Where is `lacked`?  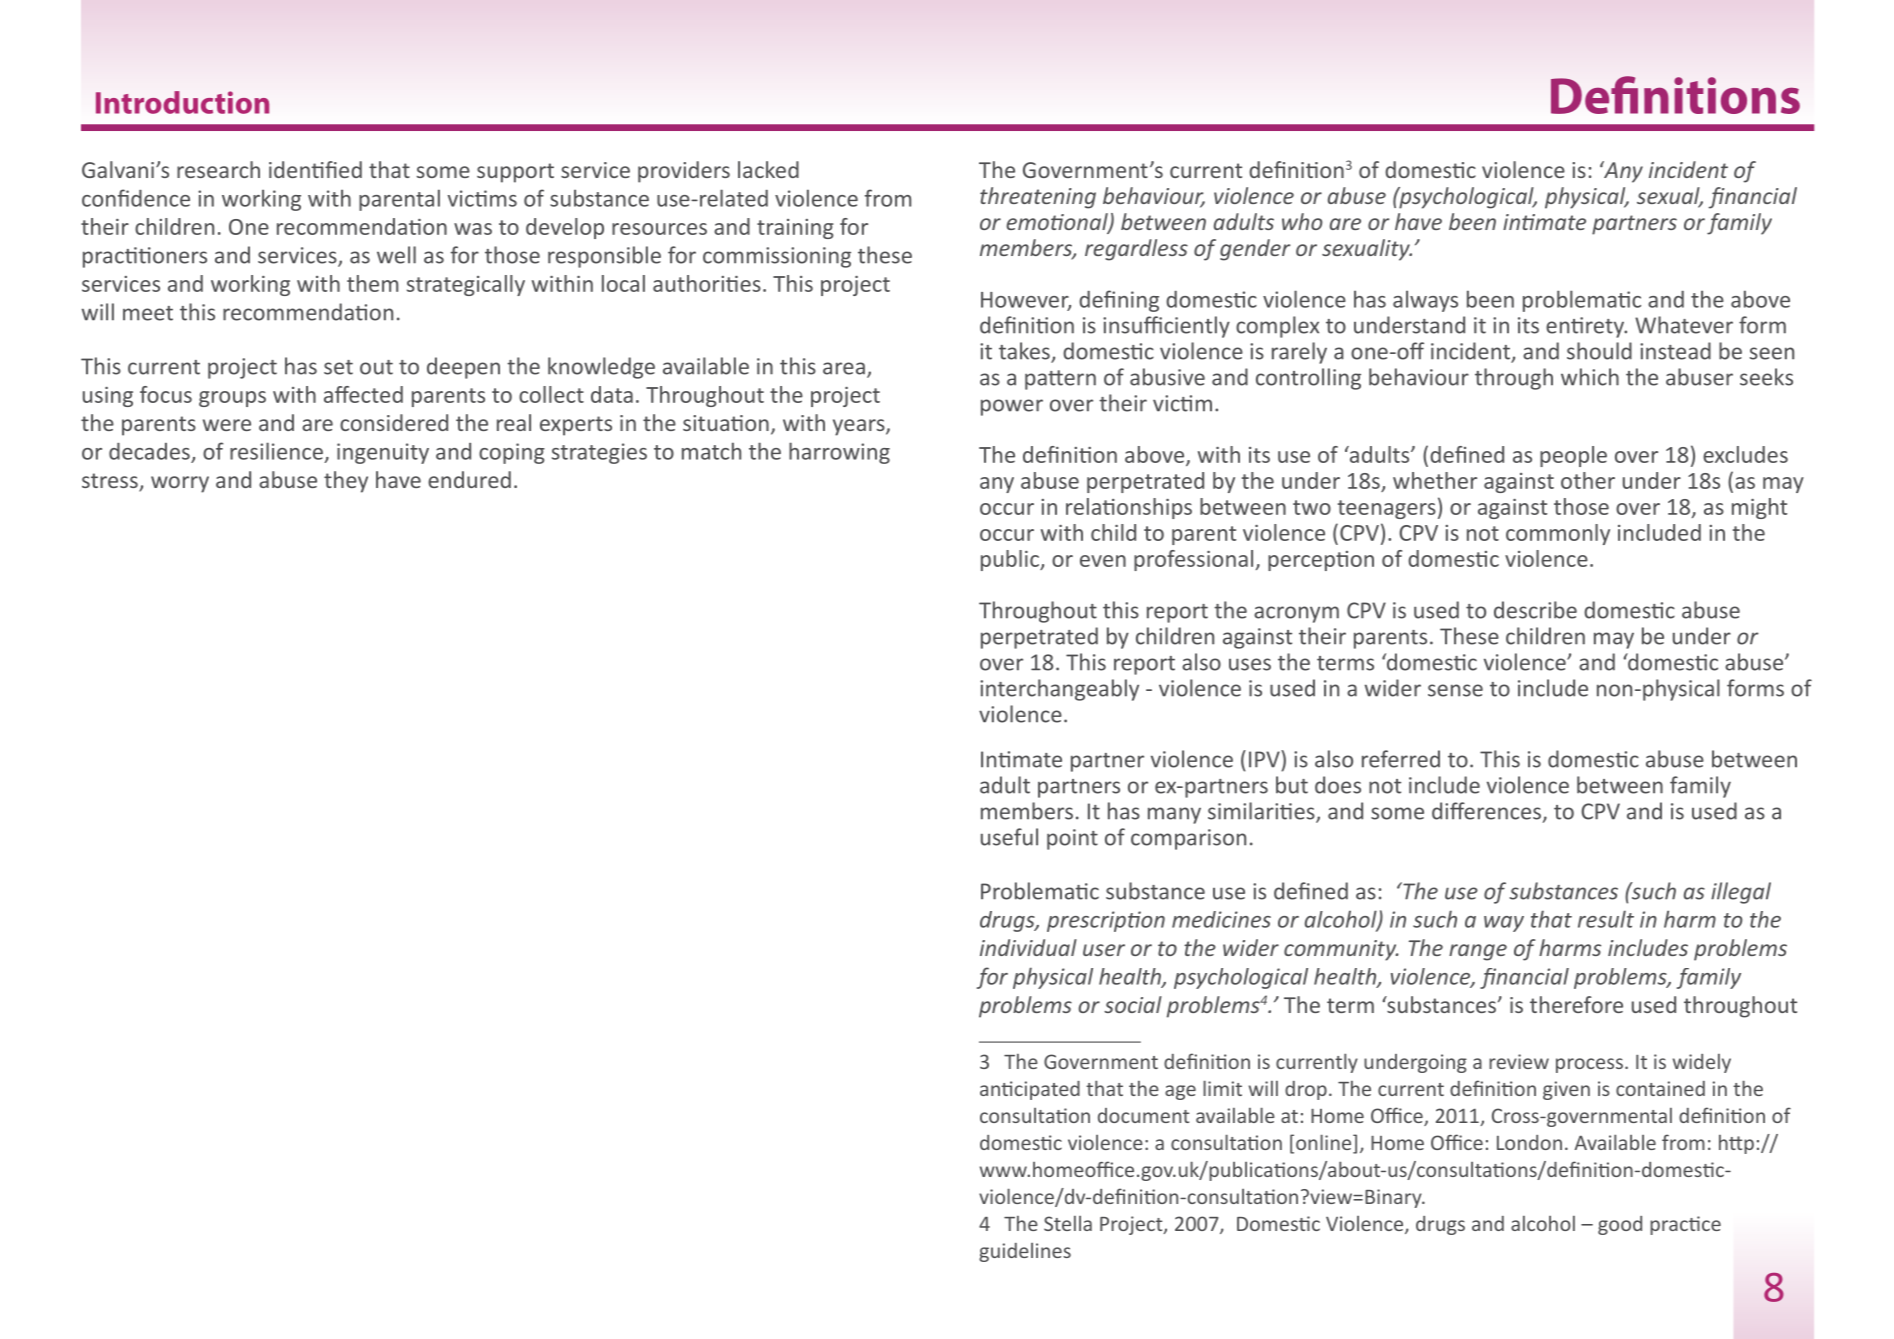
lacked is located at coordinates (768, 169).
